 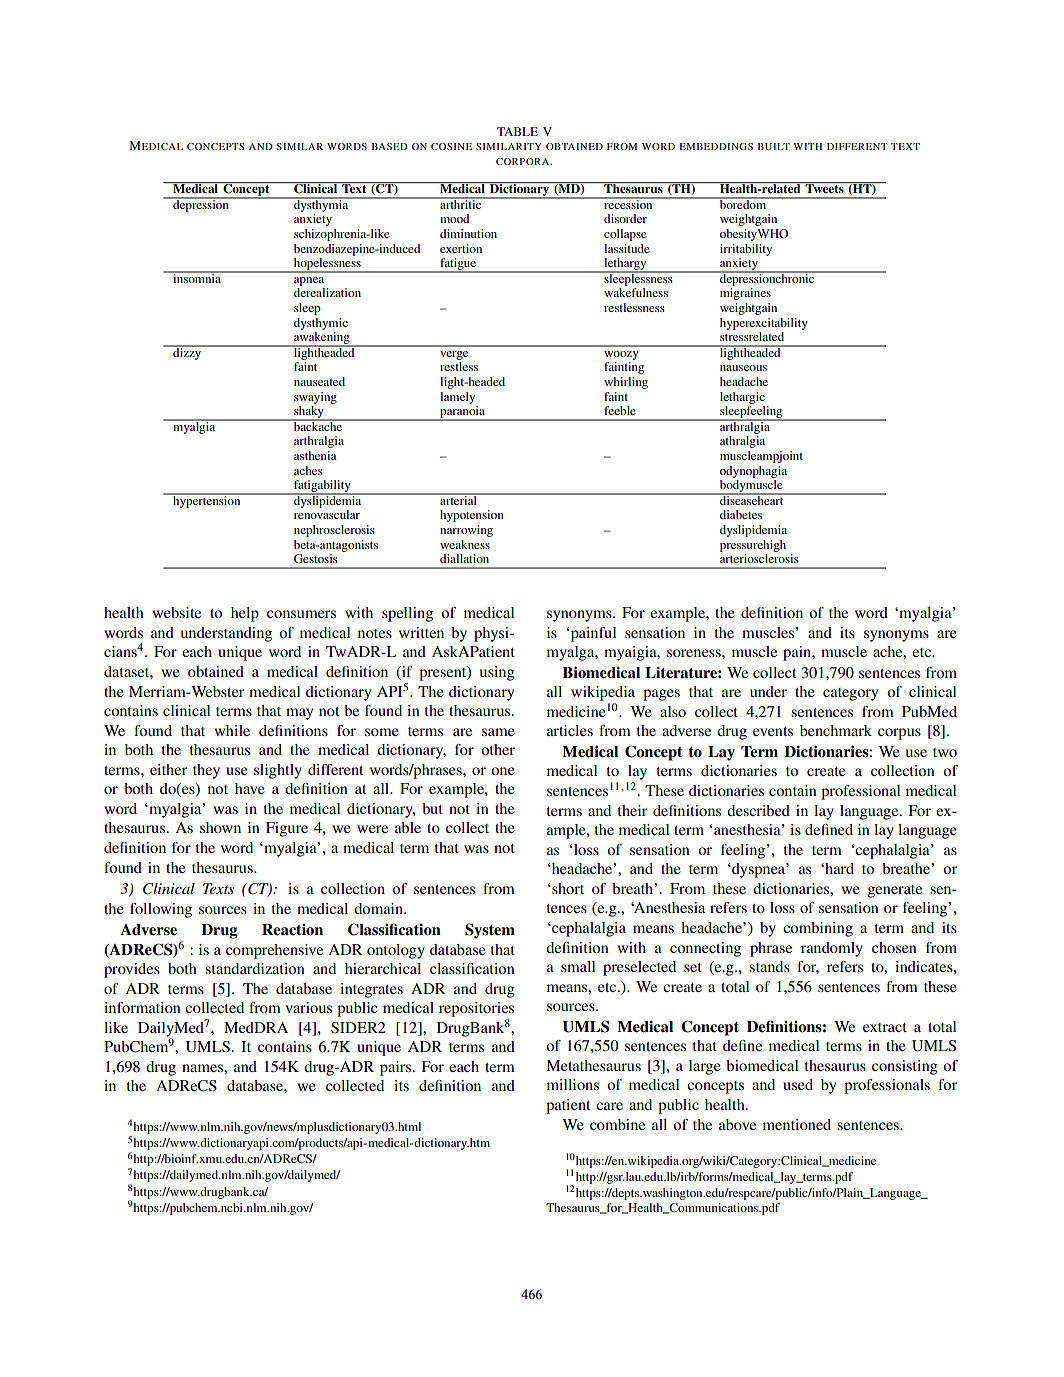 I want to click on benchmark, so click(x=836, y=730).
